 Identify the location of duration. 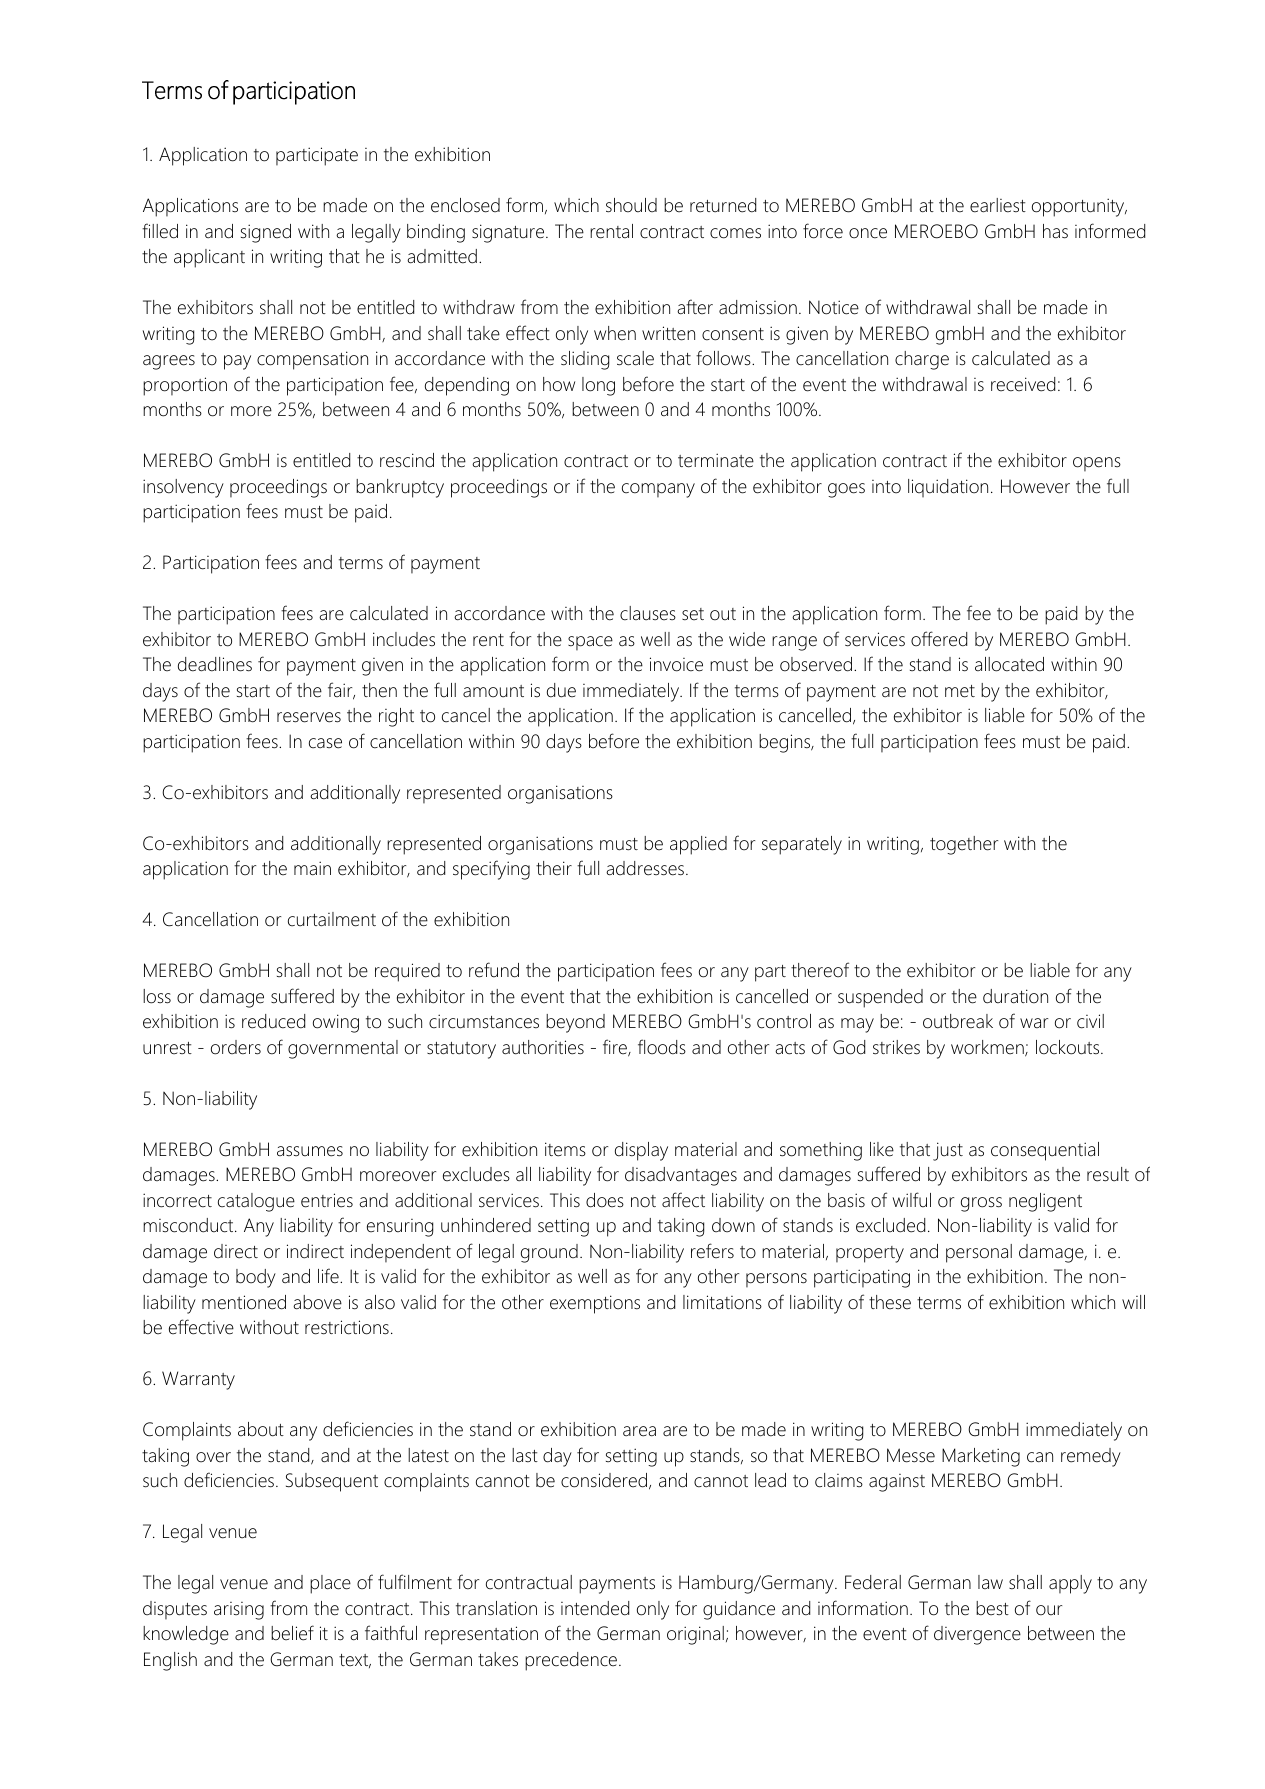
(1015, 996).
